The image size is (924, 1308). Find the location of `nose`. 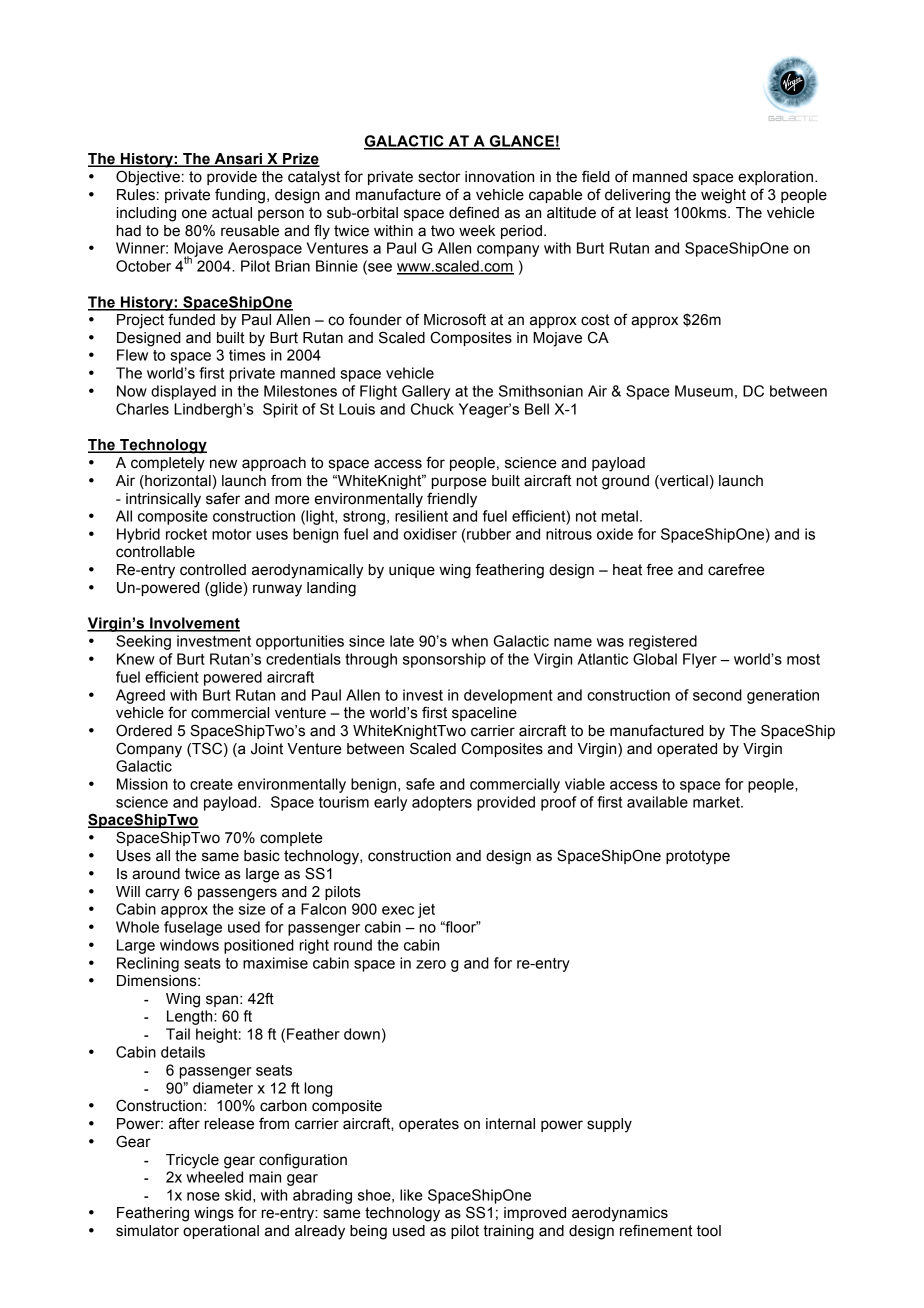

nose is located at coordinates (203, 1196).
